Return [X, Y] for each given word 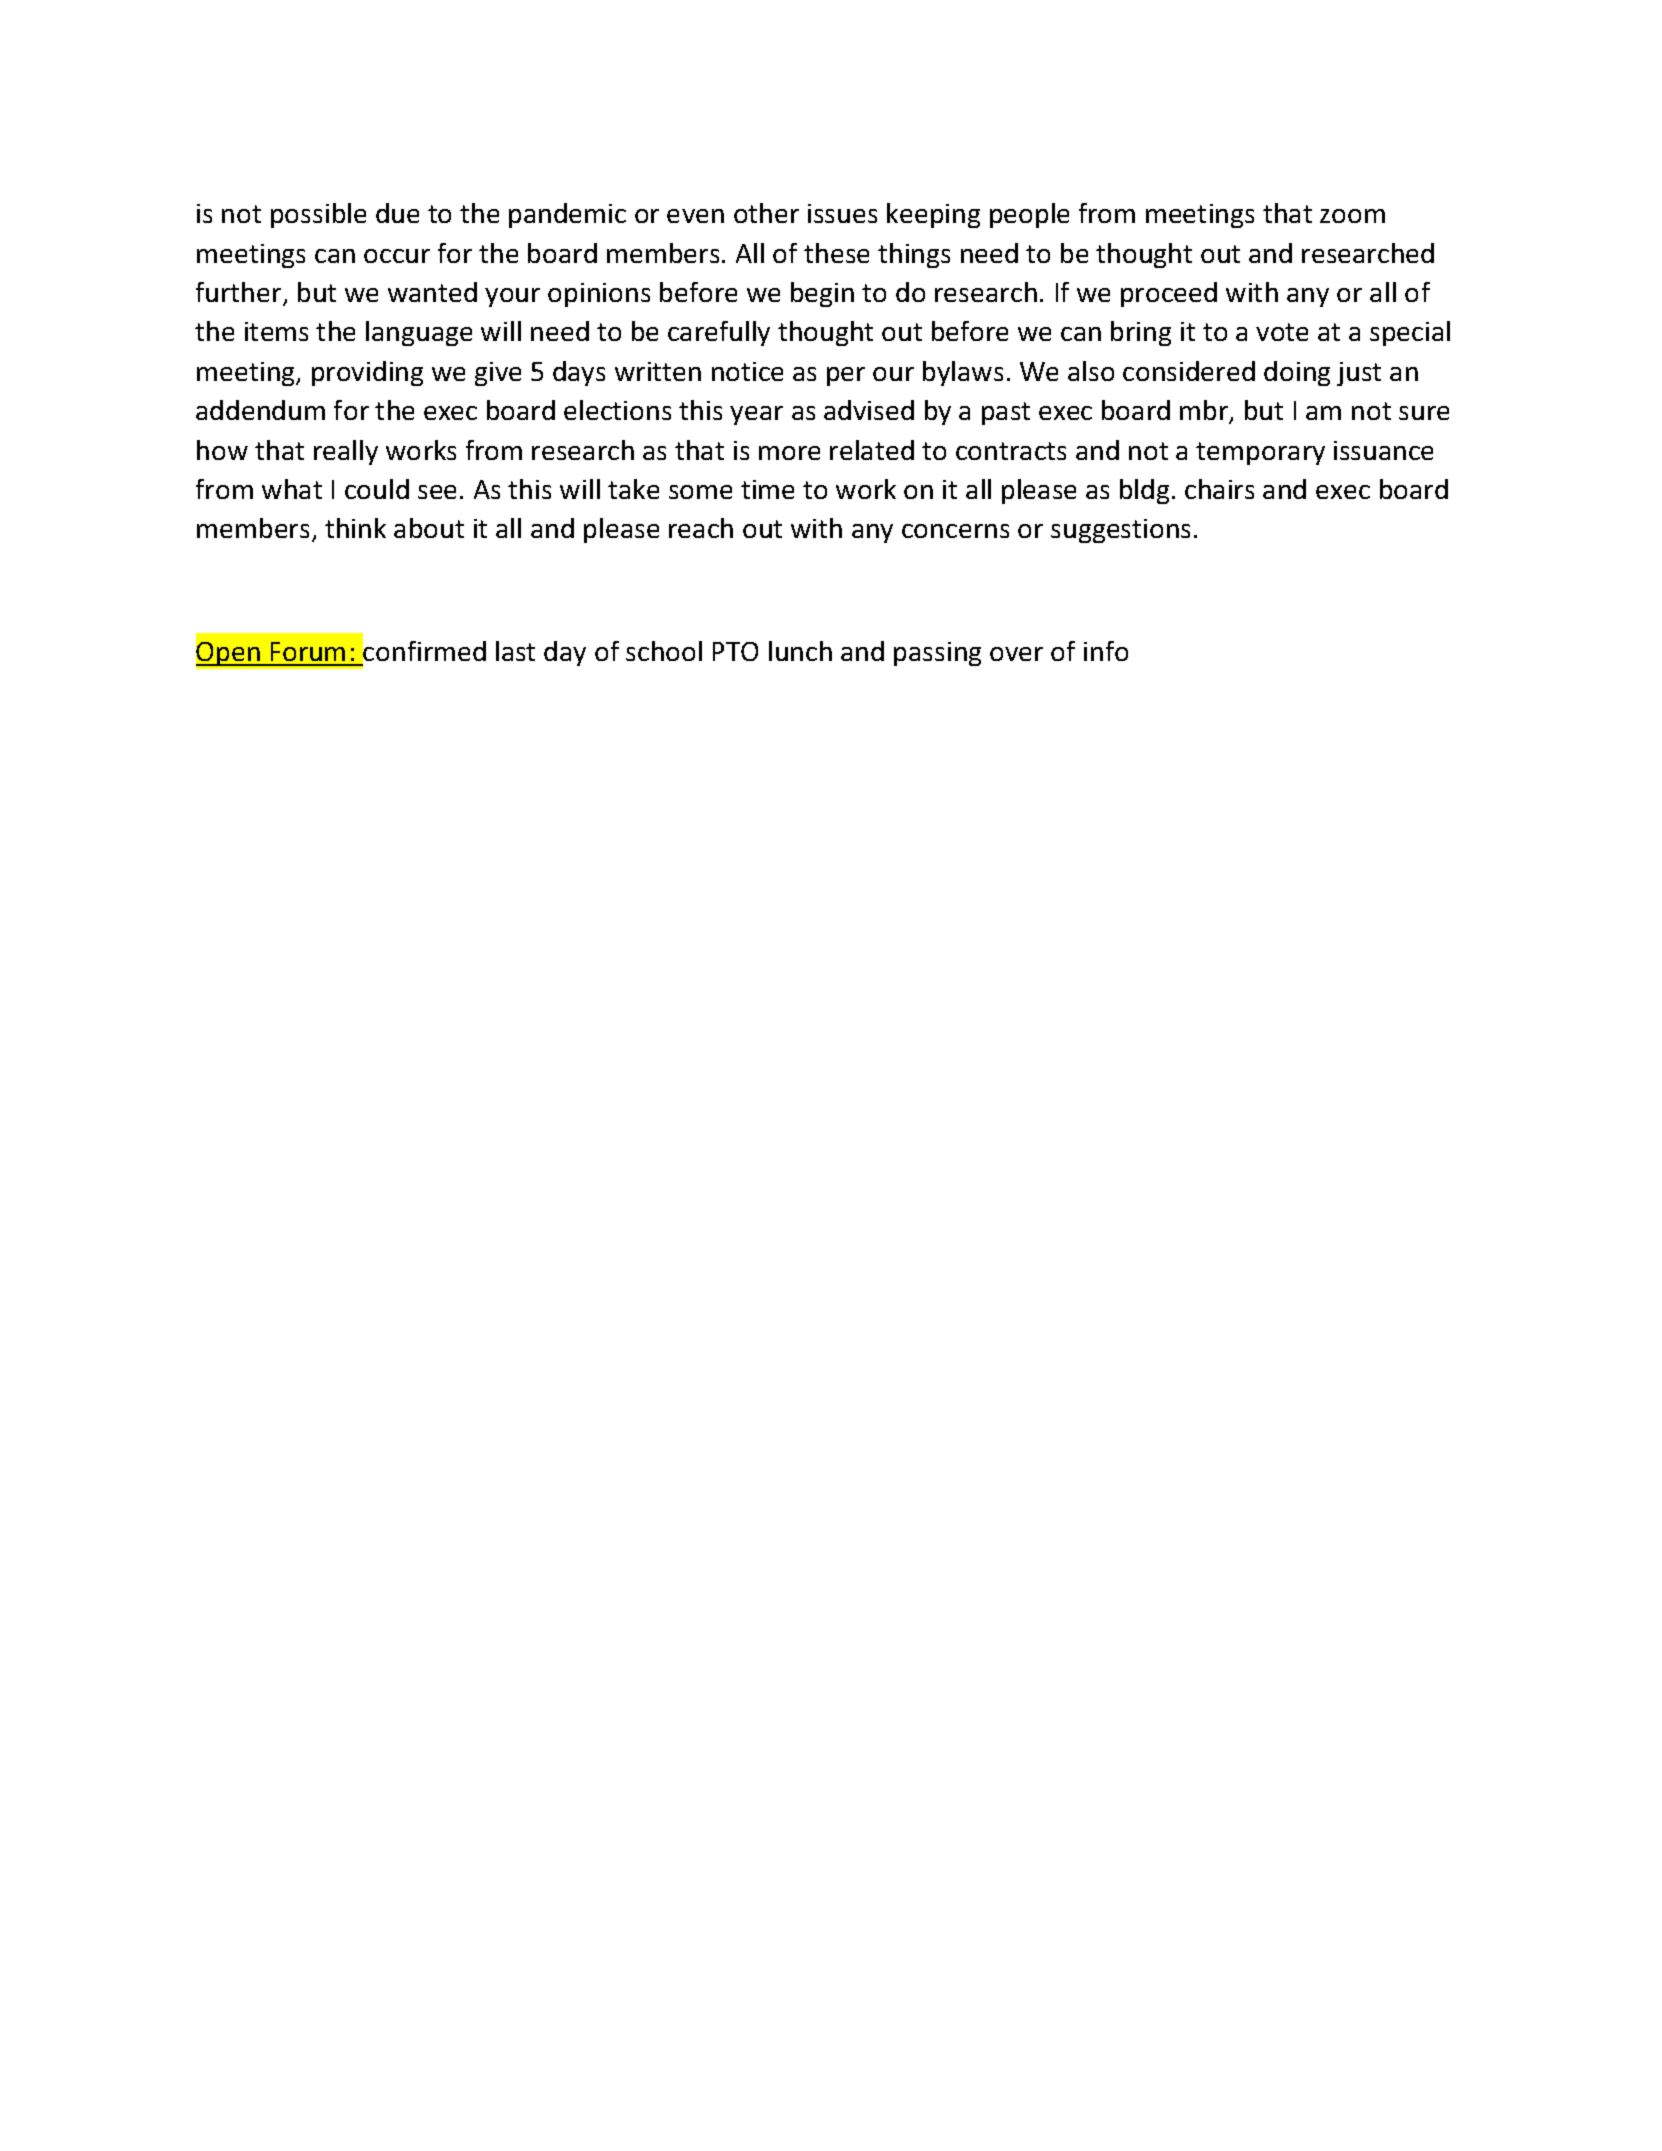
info [1106, 651]
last [515, 651]
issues [842, 213]
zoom [1352, 216]
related [872, 450]
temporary [1260, 453]
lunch [800, 651]
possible [318, 215]
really [346, 452]
